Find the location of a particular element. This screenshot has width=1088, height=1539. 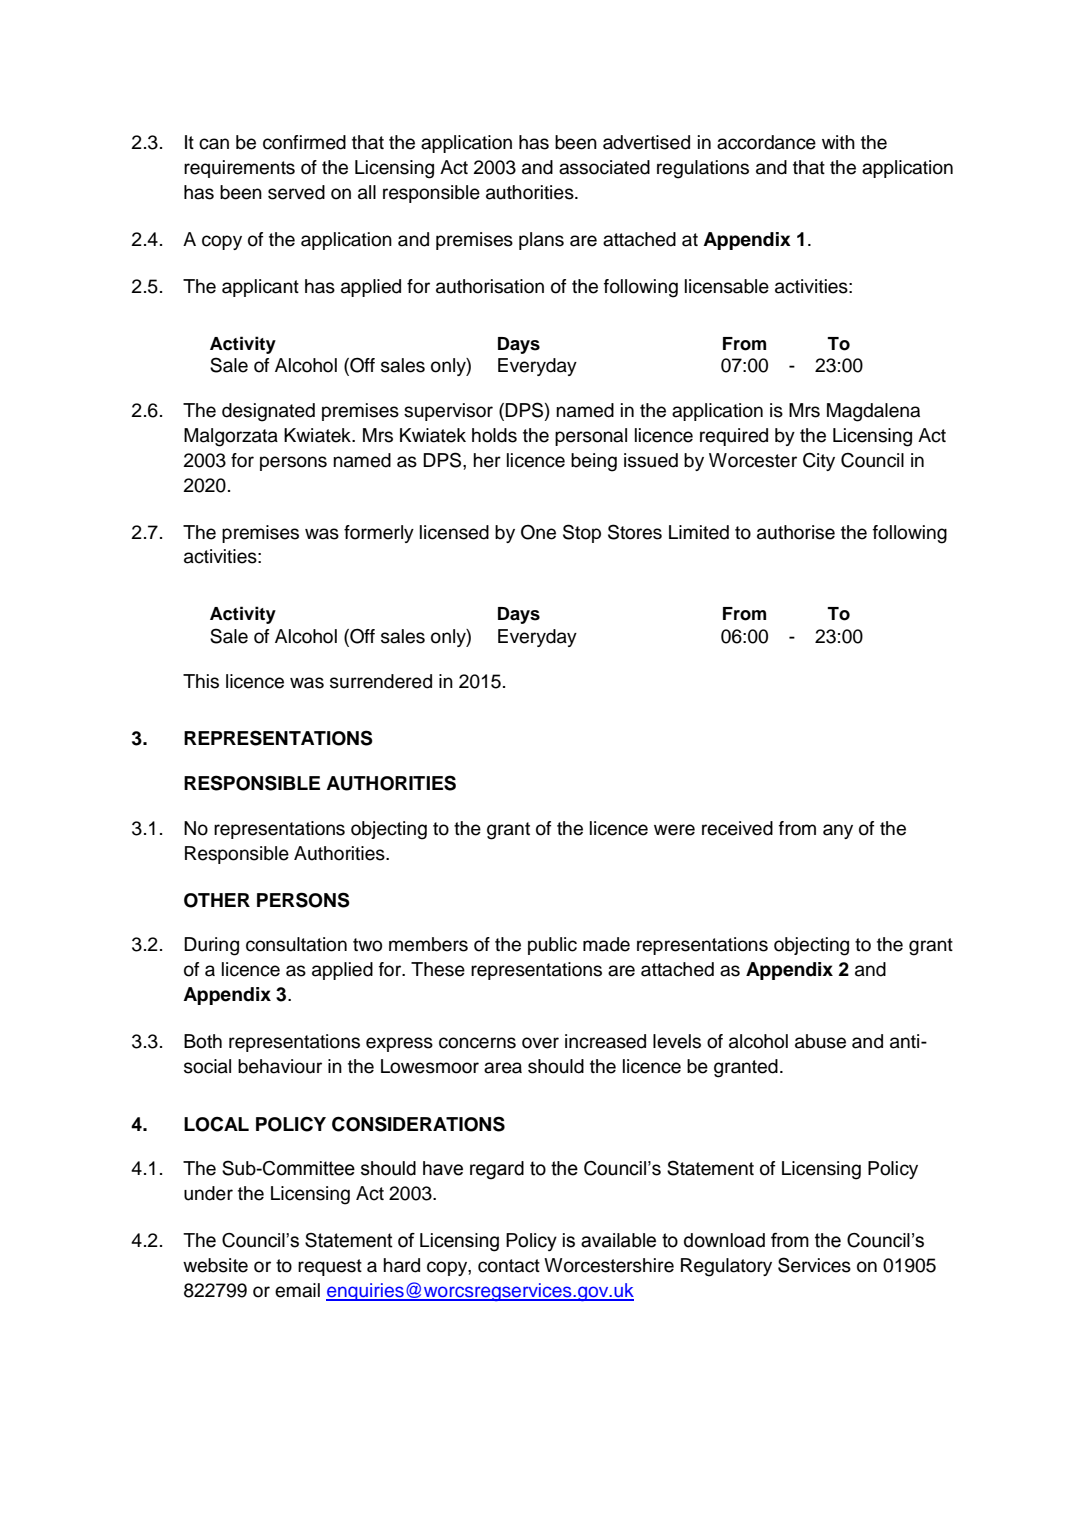

served is located at coordinates (296, 192).
